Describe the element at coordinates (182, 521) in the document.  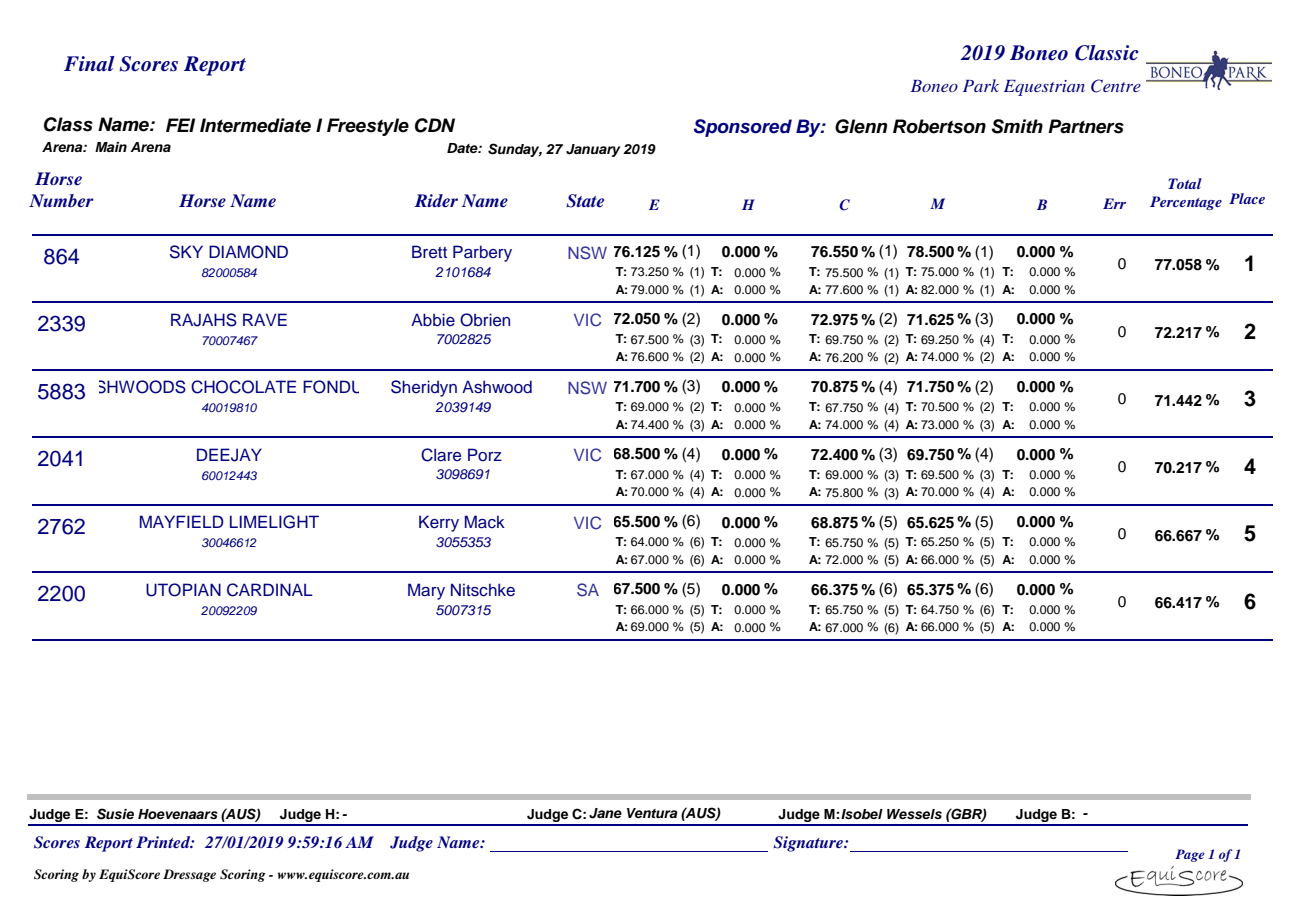
I see `MAYFIELD` at that location.
